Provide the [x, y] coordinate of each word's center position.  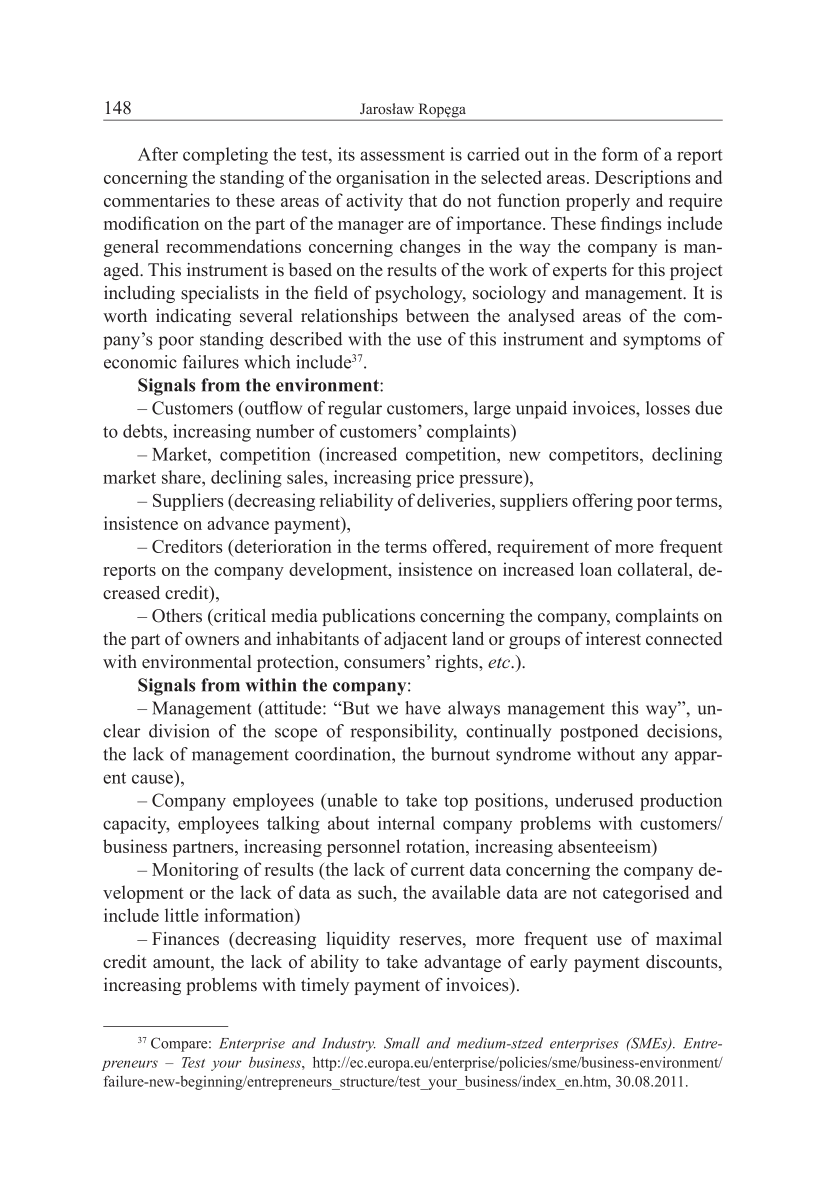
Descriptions [643, 179]
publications [368, 617]
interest [613, 639]
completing [225, 156]
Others [177, 616]
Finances [185, 939]
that [423, 200]
